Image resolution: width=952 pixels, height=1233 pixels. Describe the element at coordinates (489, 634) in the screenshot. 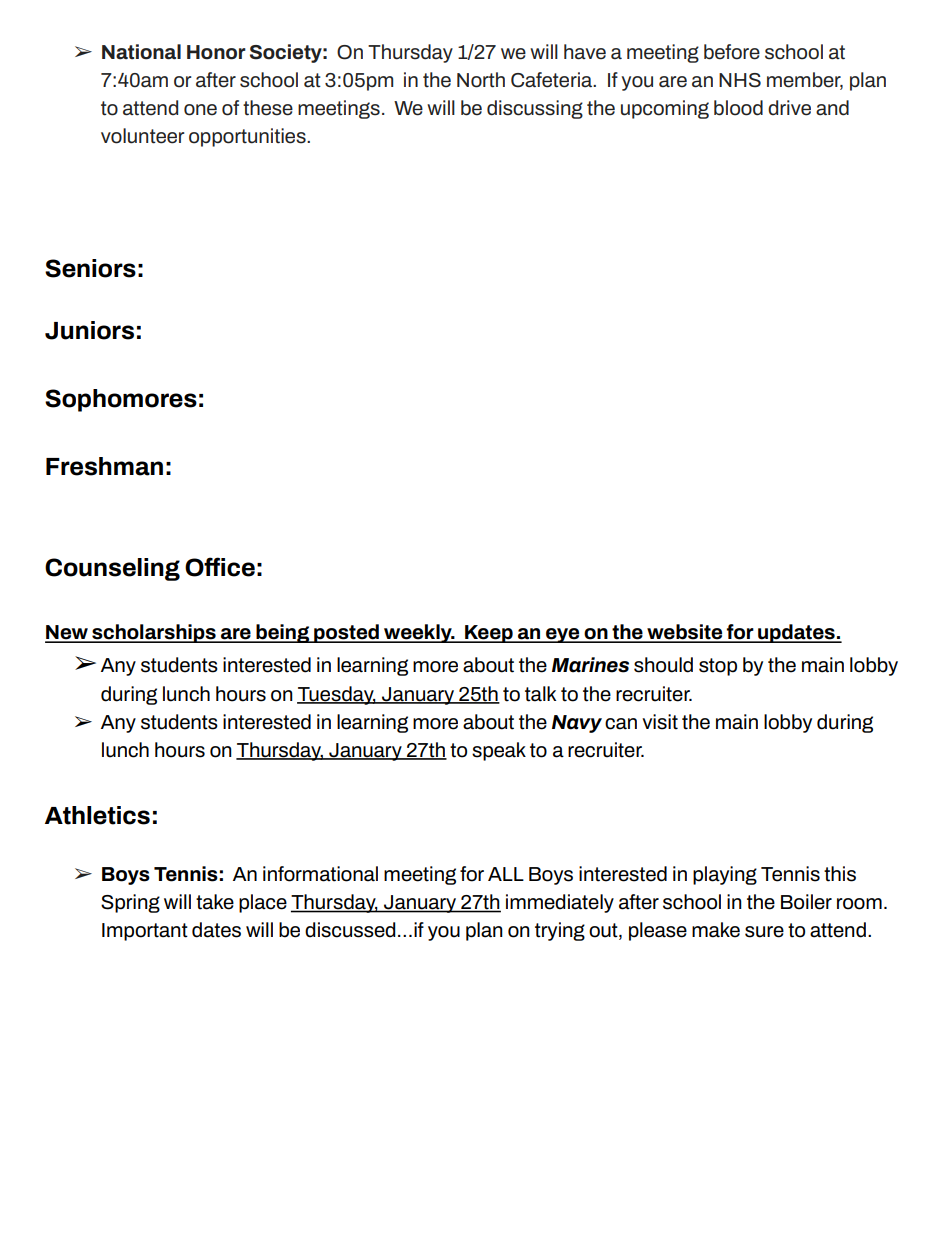

I see `Keep` at that location.
